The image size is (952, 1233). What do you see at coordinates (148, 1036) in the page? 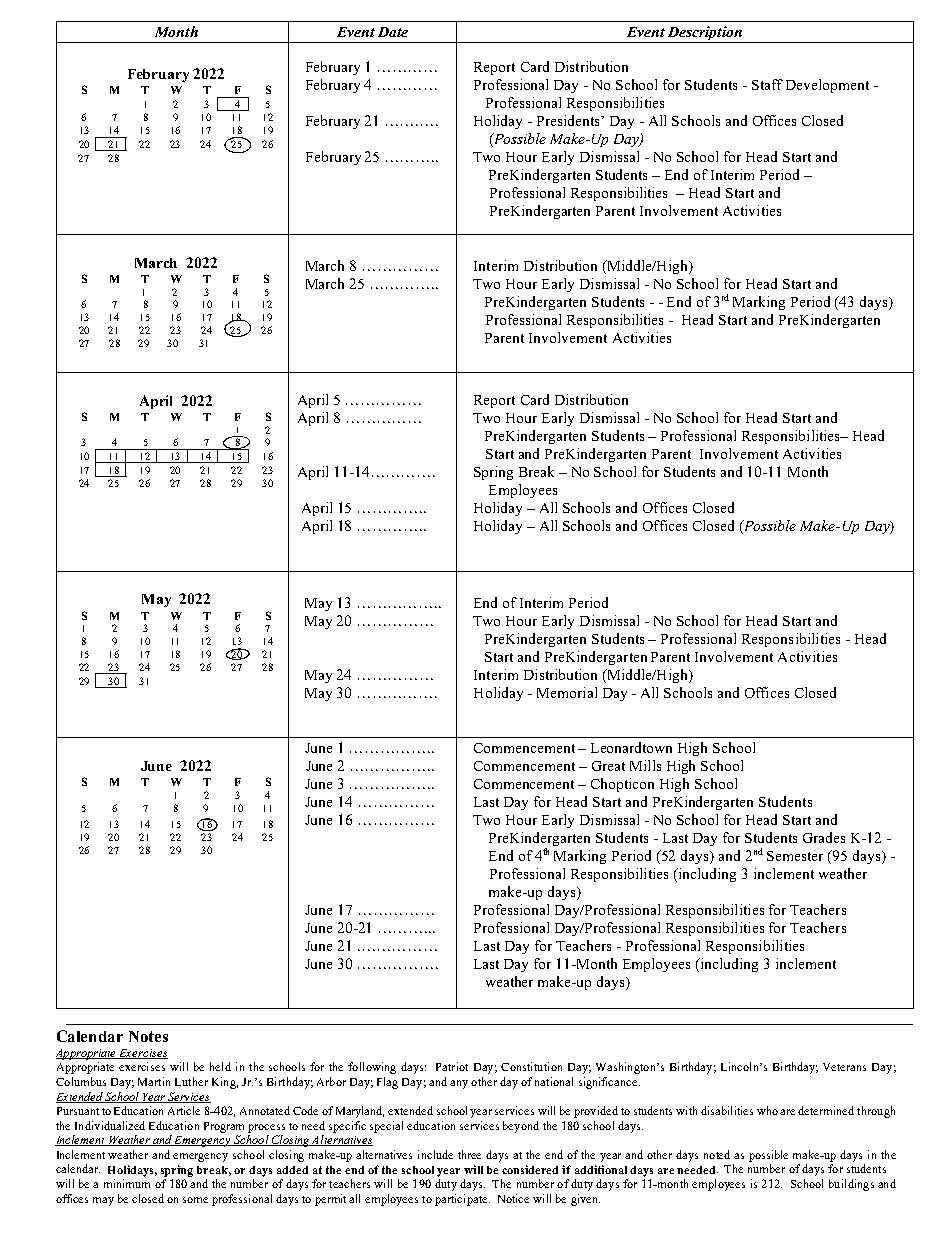
I see `Notes` at bounding box center [148, 1036].
